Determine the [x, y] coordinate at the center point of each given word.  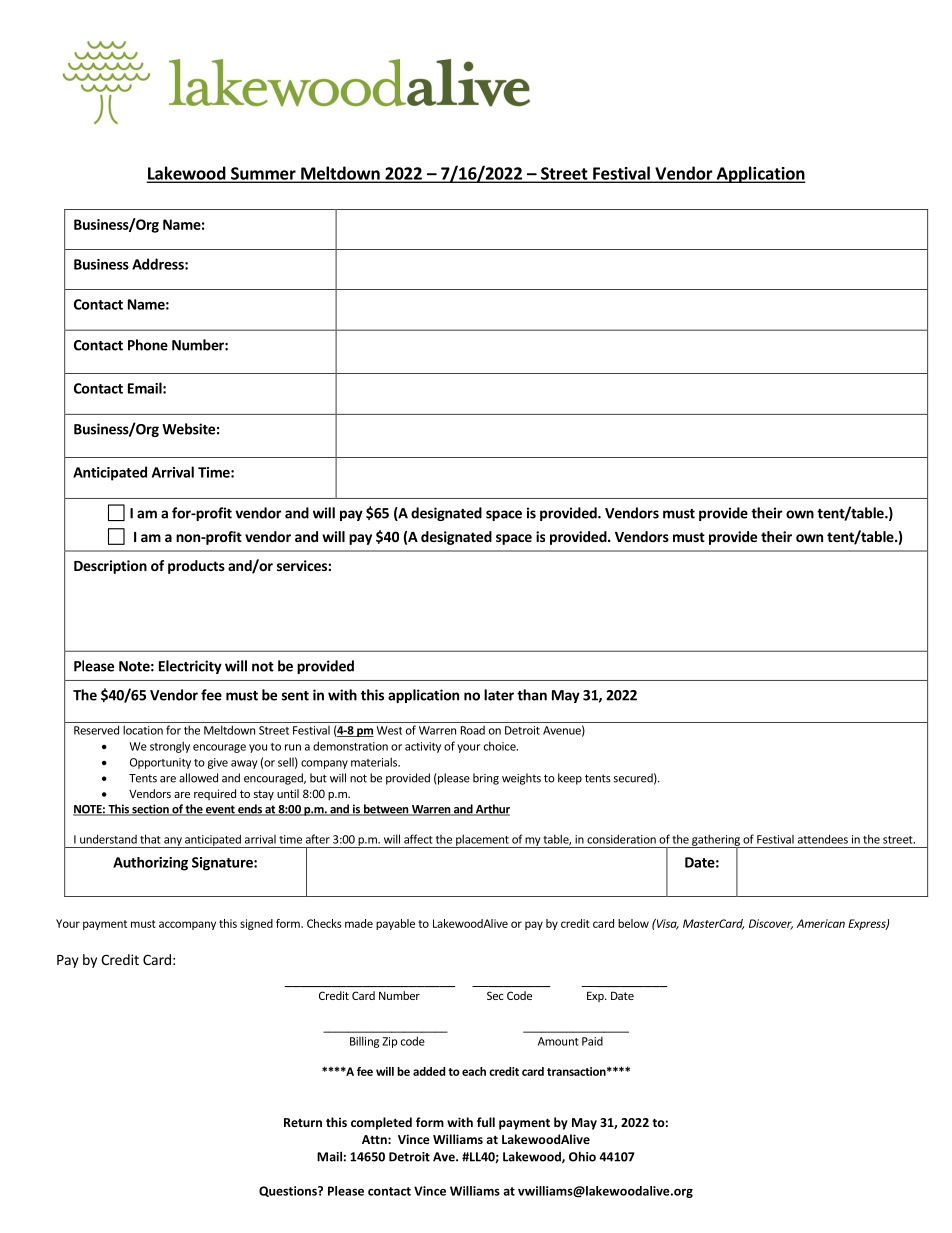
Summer [263, 174]
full [486, 1122]
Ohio [582, 1156]
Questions [289, 1191]
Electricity [190, 667]
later [499, 695]
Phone [148, 345]
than [532, 695]
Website [188, 429]
